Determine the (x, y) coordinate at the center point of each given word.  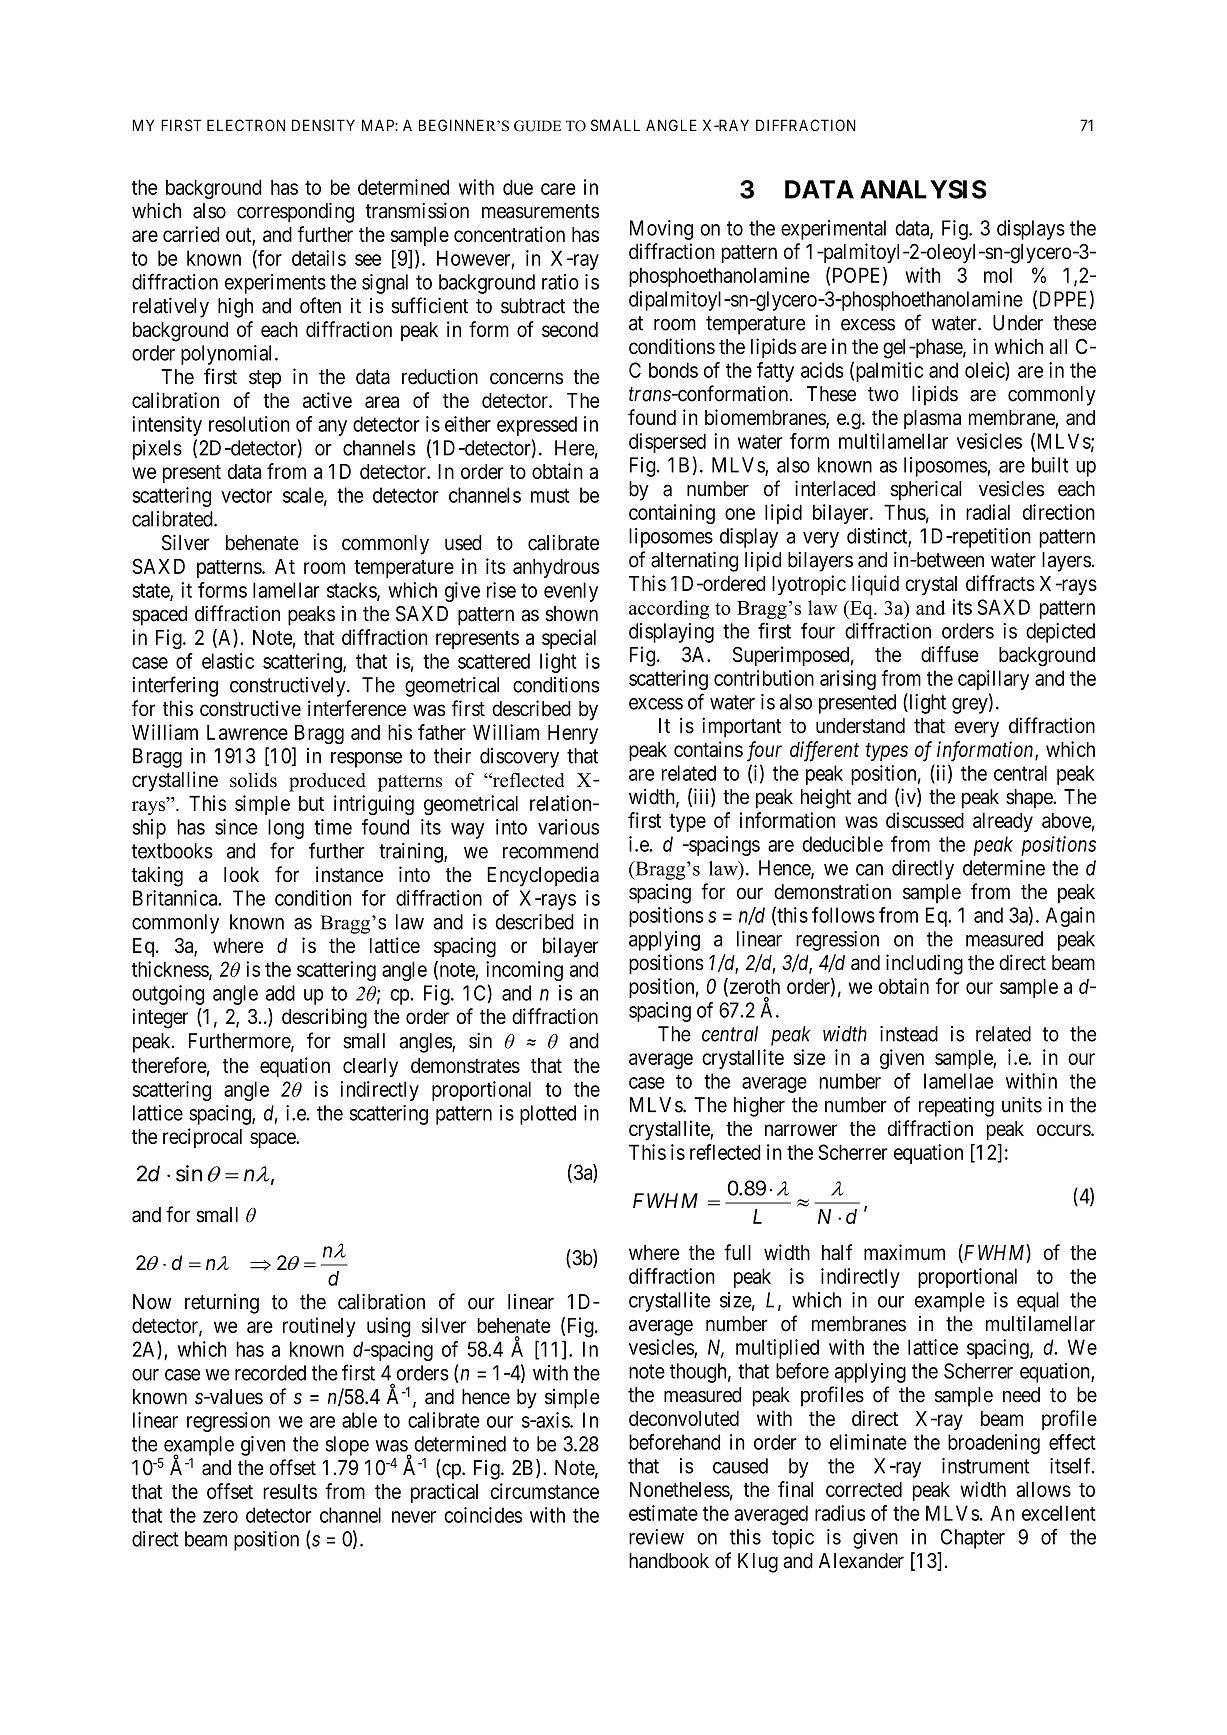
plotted (548, 1115)
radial (988, 512)
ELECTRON (246, 125)
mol (998, 275)
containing (672, 514)
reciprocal (202, 1138)
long (286, 829)
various (568, 827)
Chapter (973, 1539)
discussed (925, 820)
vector (246, 495)
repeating (956, 1107)
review (656, 1537)
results (290, 1491)
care (558, 189)
